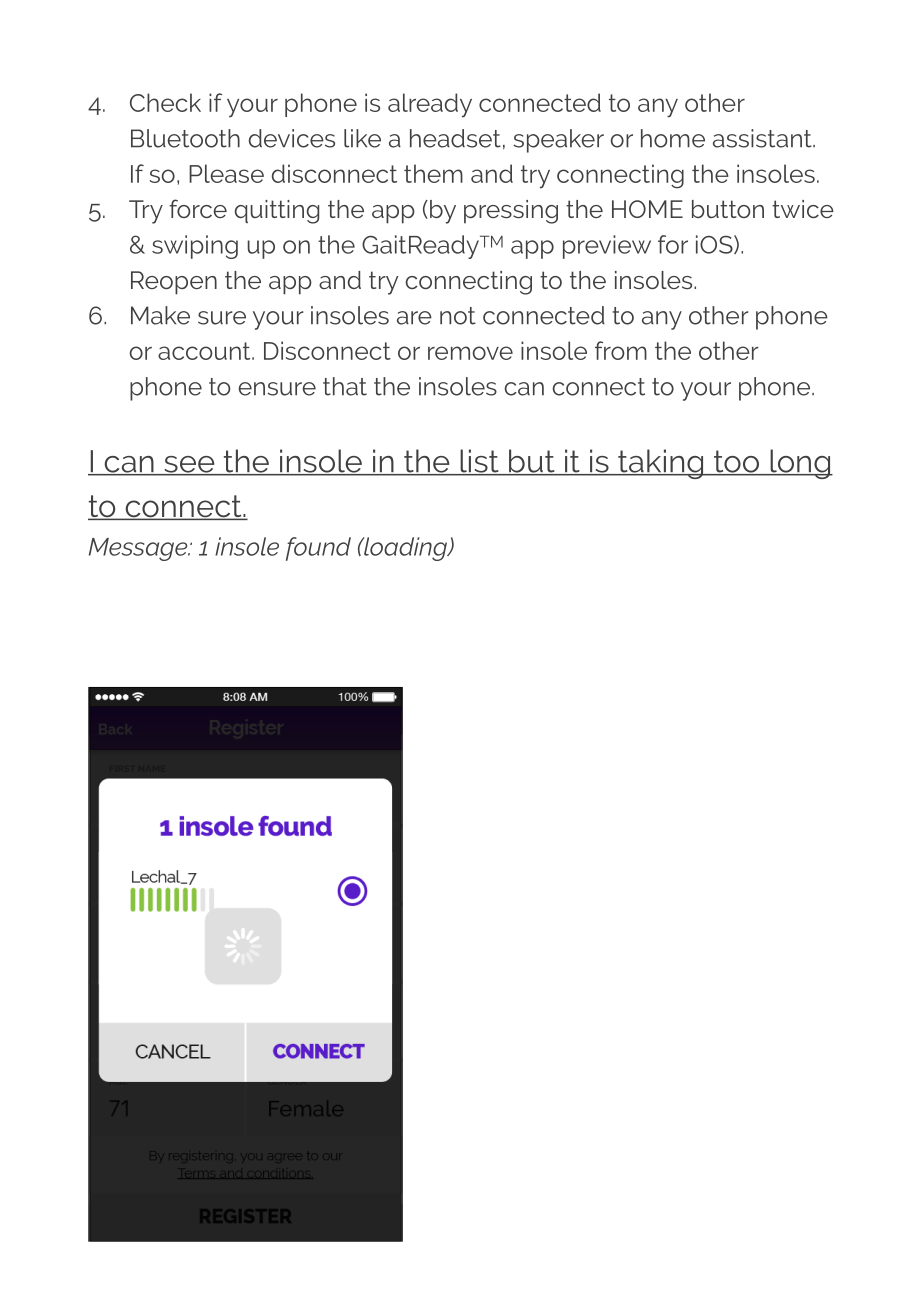  I want to click on assistant, so click(763, 138).
